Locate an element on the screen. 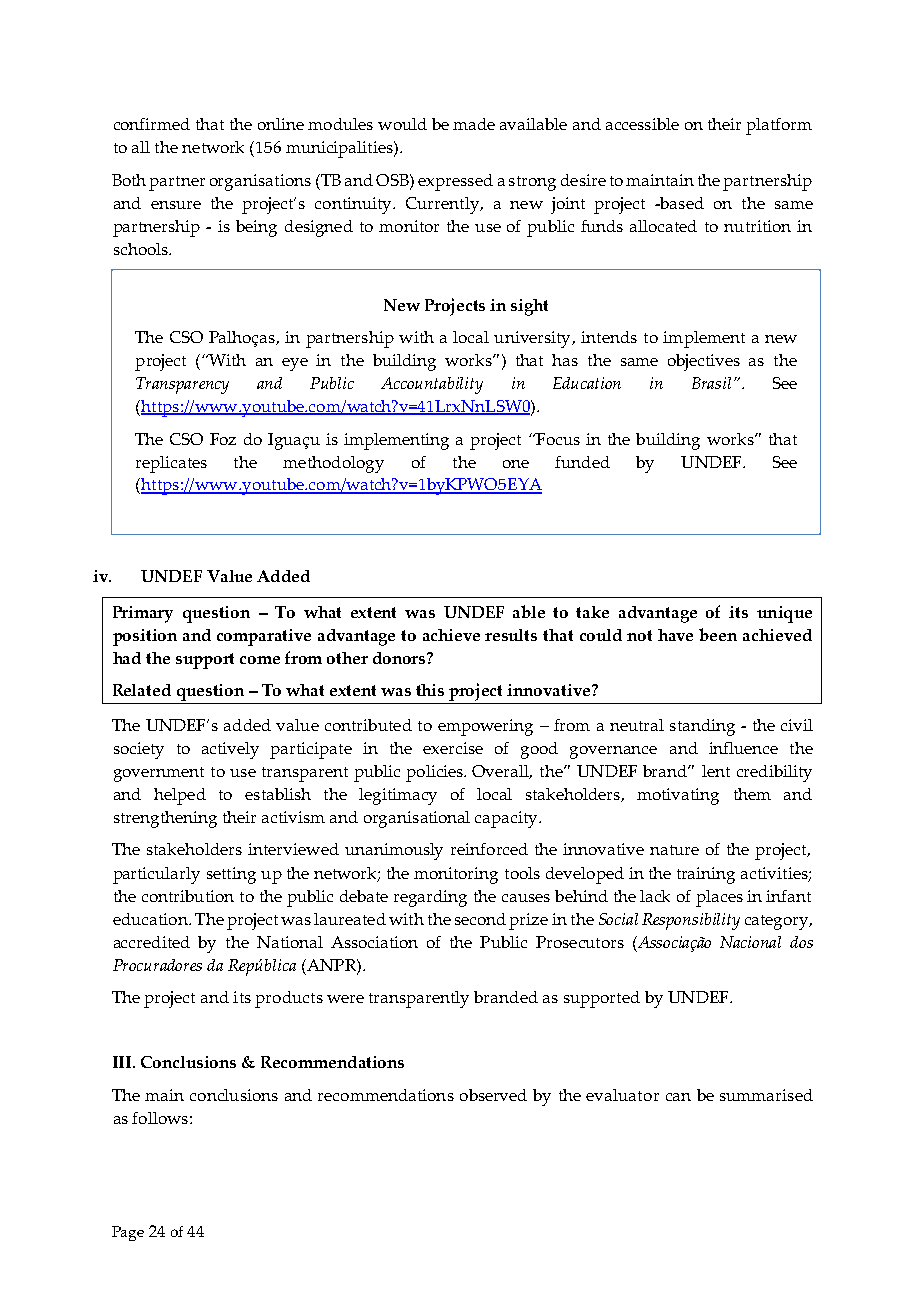 The height and width of the screenshot is (1307, 924). this is located at coordinates (430, 690).
